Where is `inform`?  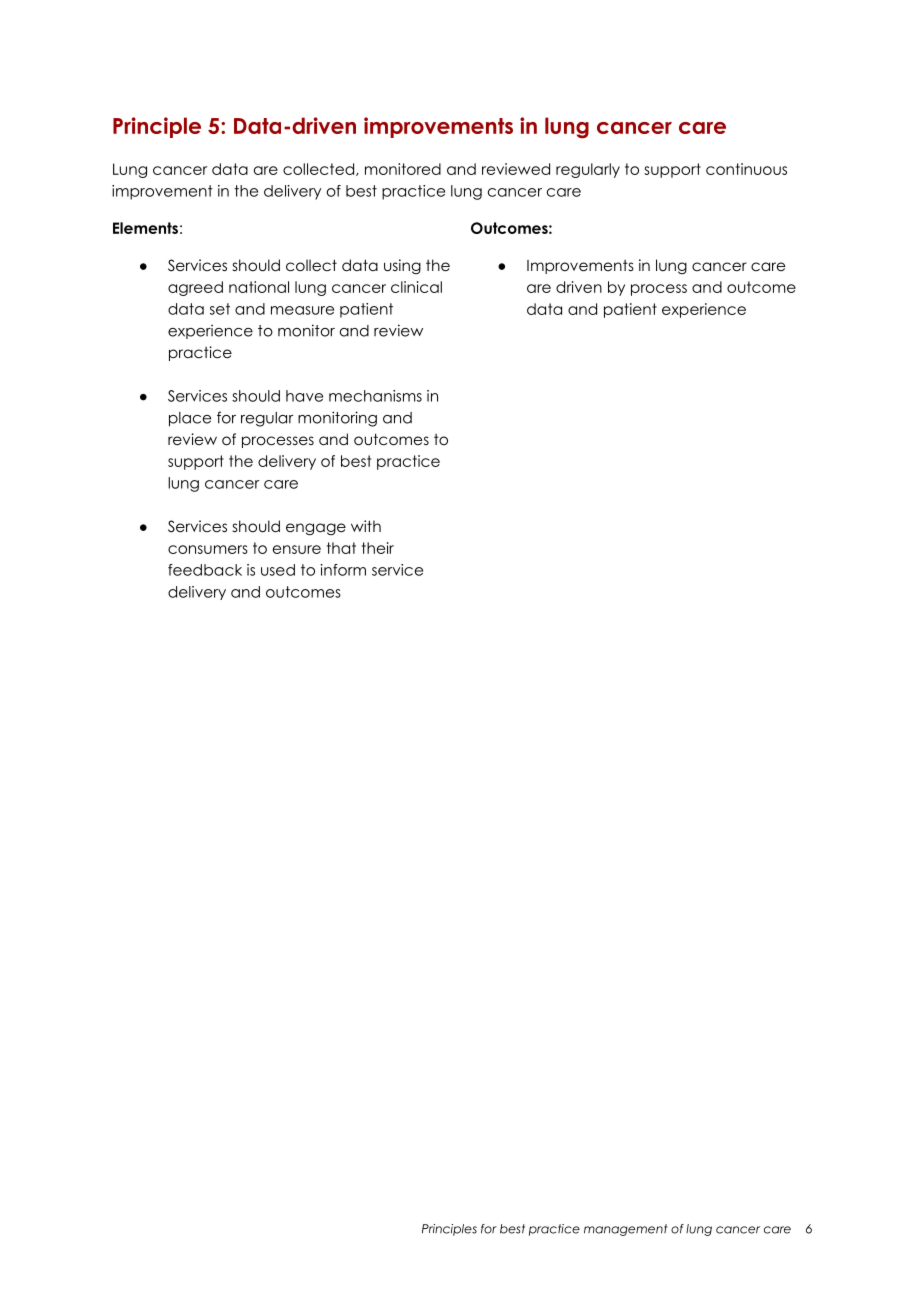
inform is located at coordinates (343, 570).
